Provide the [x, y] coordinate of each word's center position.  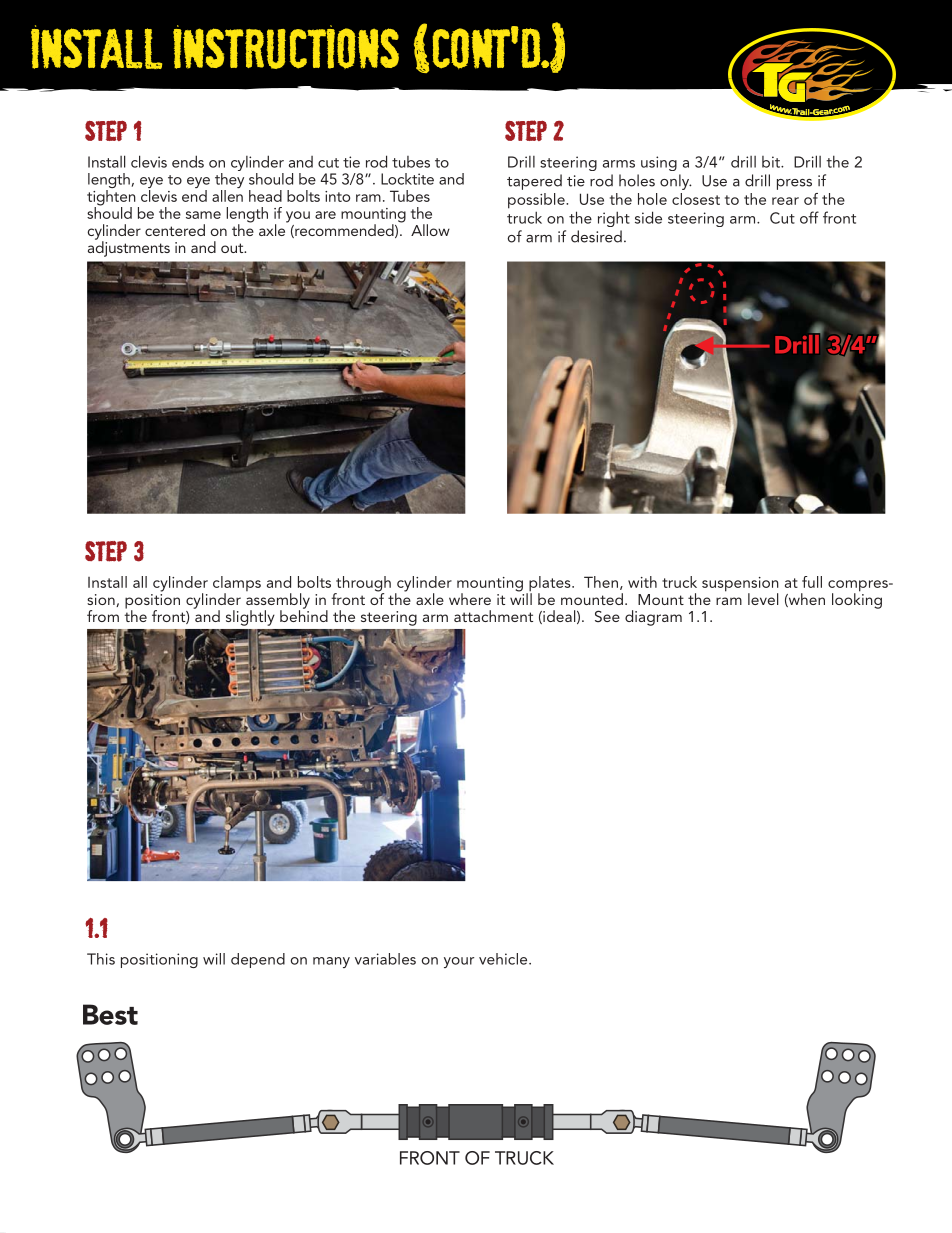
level [763, 599]
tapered [534, 182]
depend [258, 960]
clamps [237, 585]
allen [227, 194]
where [470, 599]
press [794, 184]
